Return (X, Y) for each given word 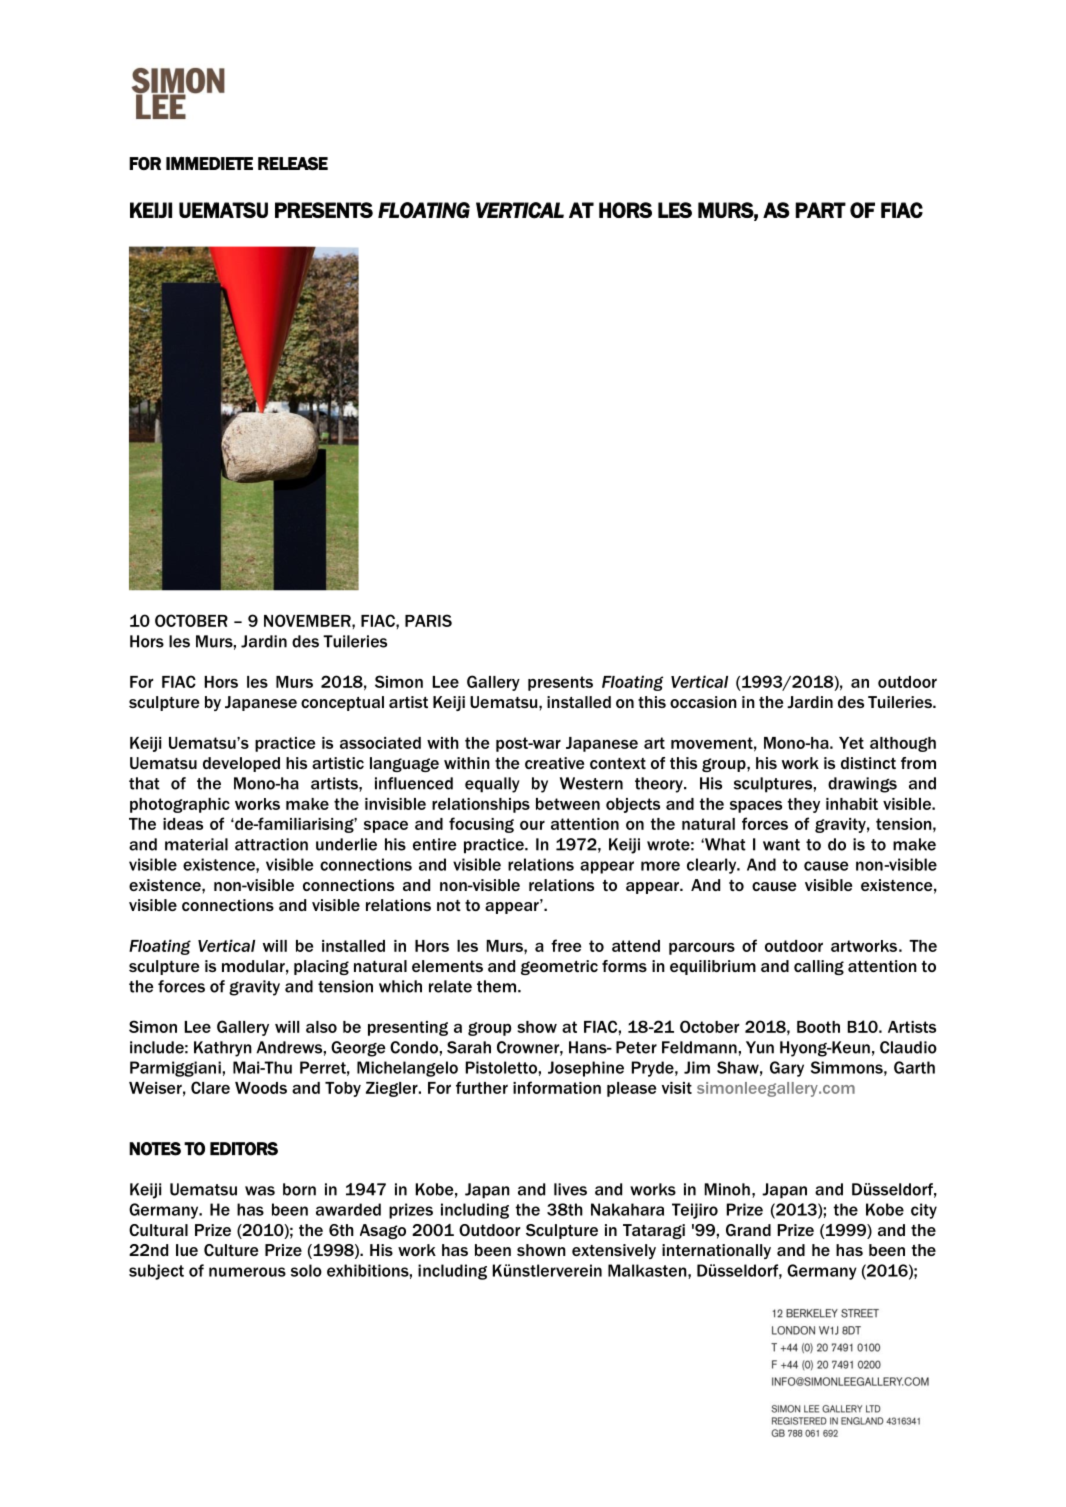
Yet (851, 743)
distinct (868, 763)
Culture (231, 1250)
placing (321, 967)
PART (821, 210)
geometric (559, 967)
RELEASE (293, 163)
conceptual (342, 703)
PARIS (428, 620)
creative (554, 763)
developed (241, 764)
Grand (748, 1230)
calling (819, 967)
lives (570, 1189)
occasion (703, 702)
